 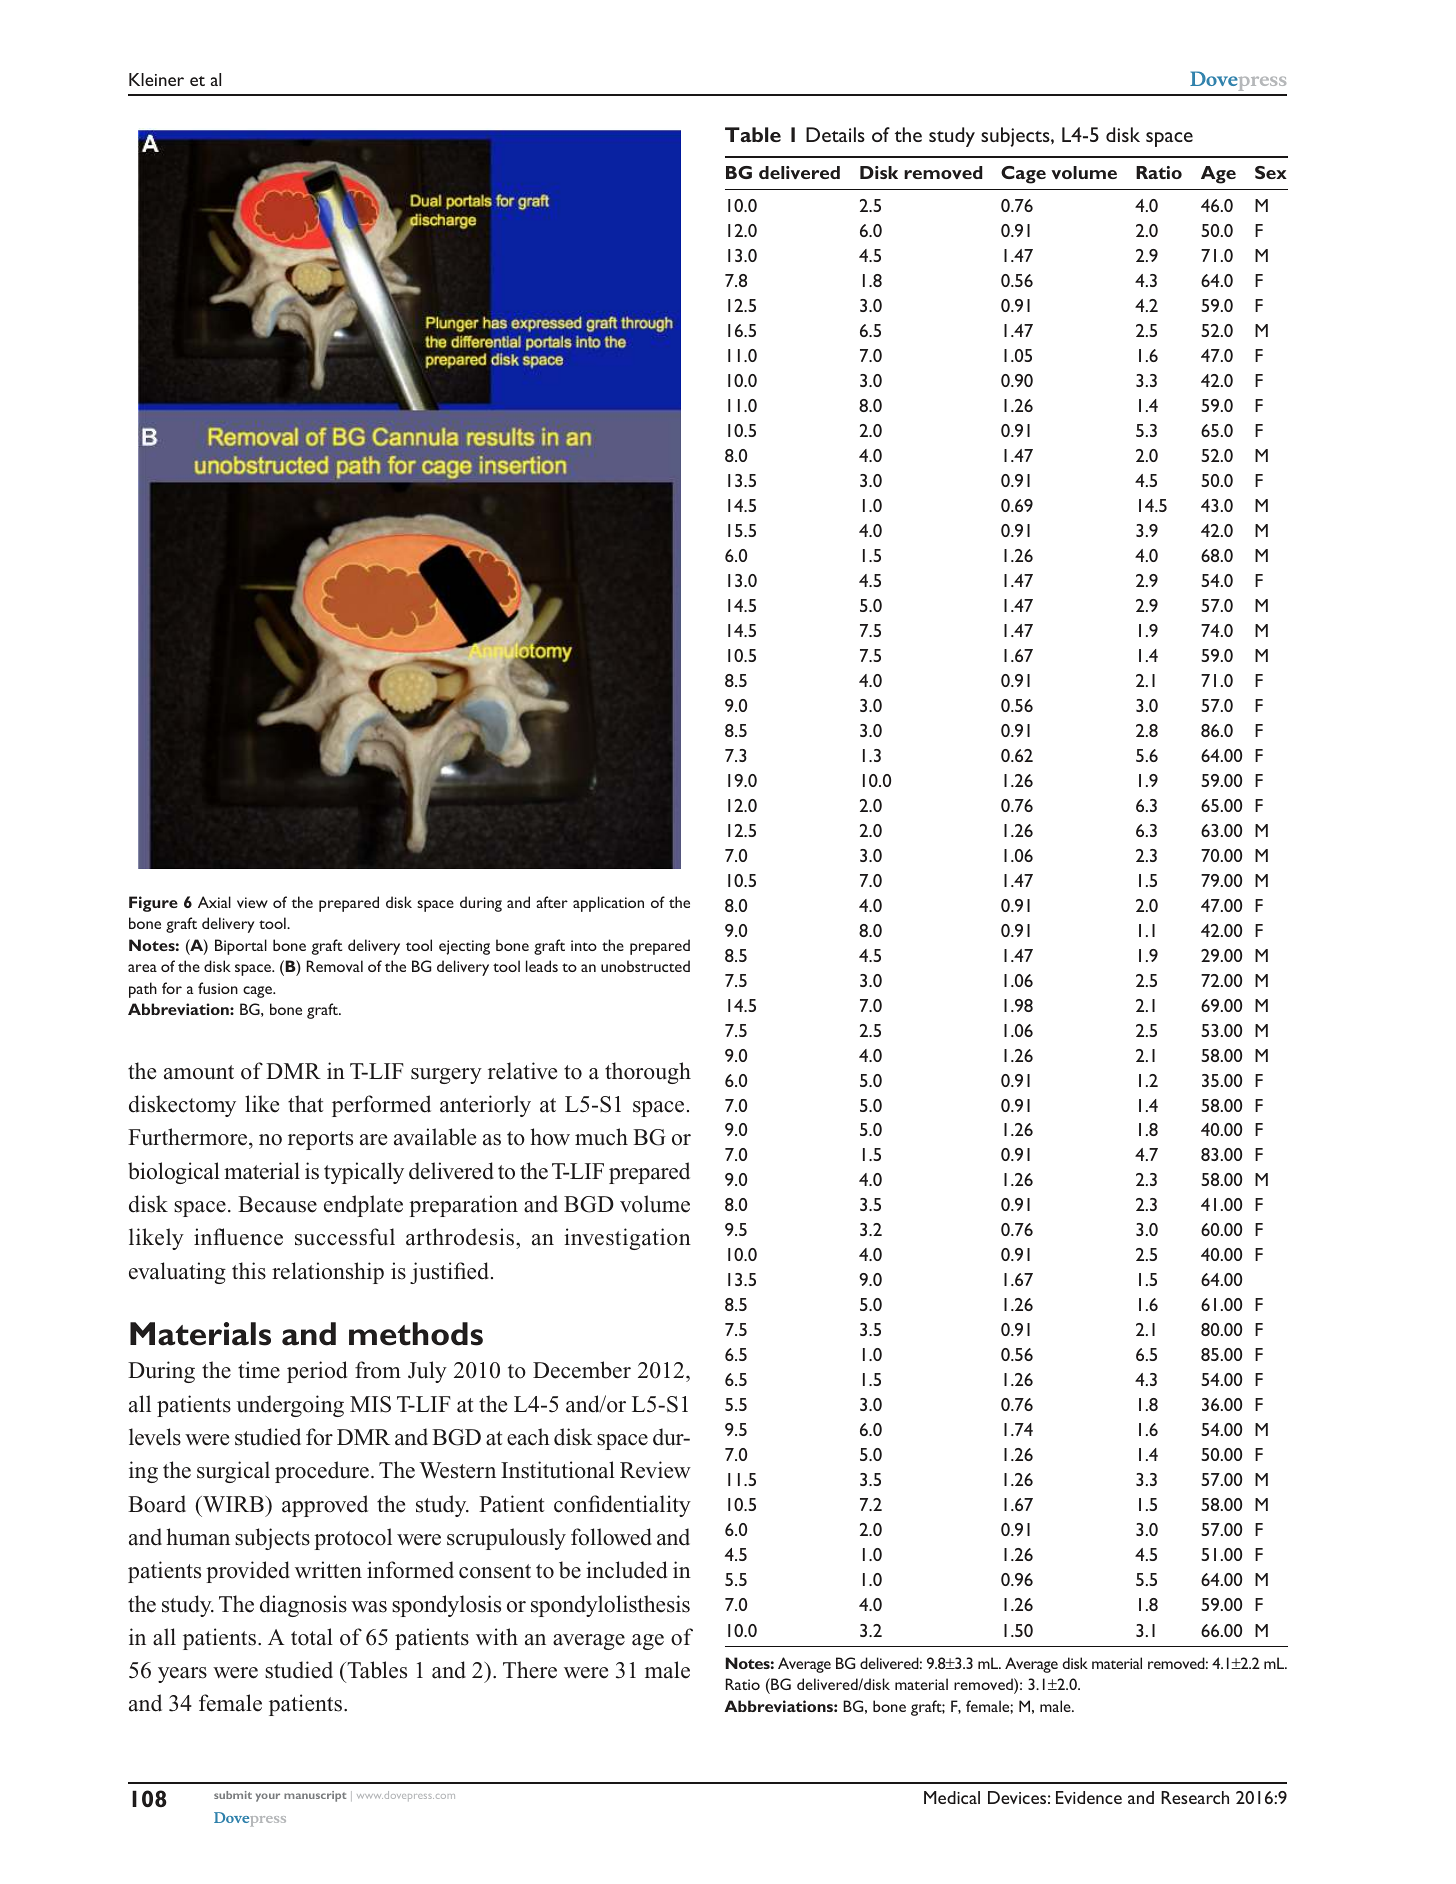 What do you see at coordinates (268, 1797) in the page?
I see `your` at bounding box center [268, 1797].
